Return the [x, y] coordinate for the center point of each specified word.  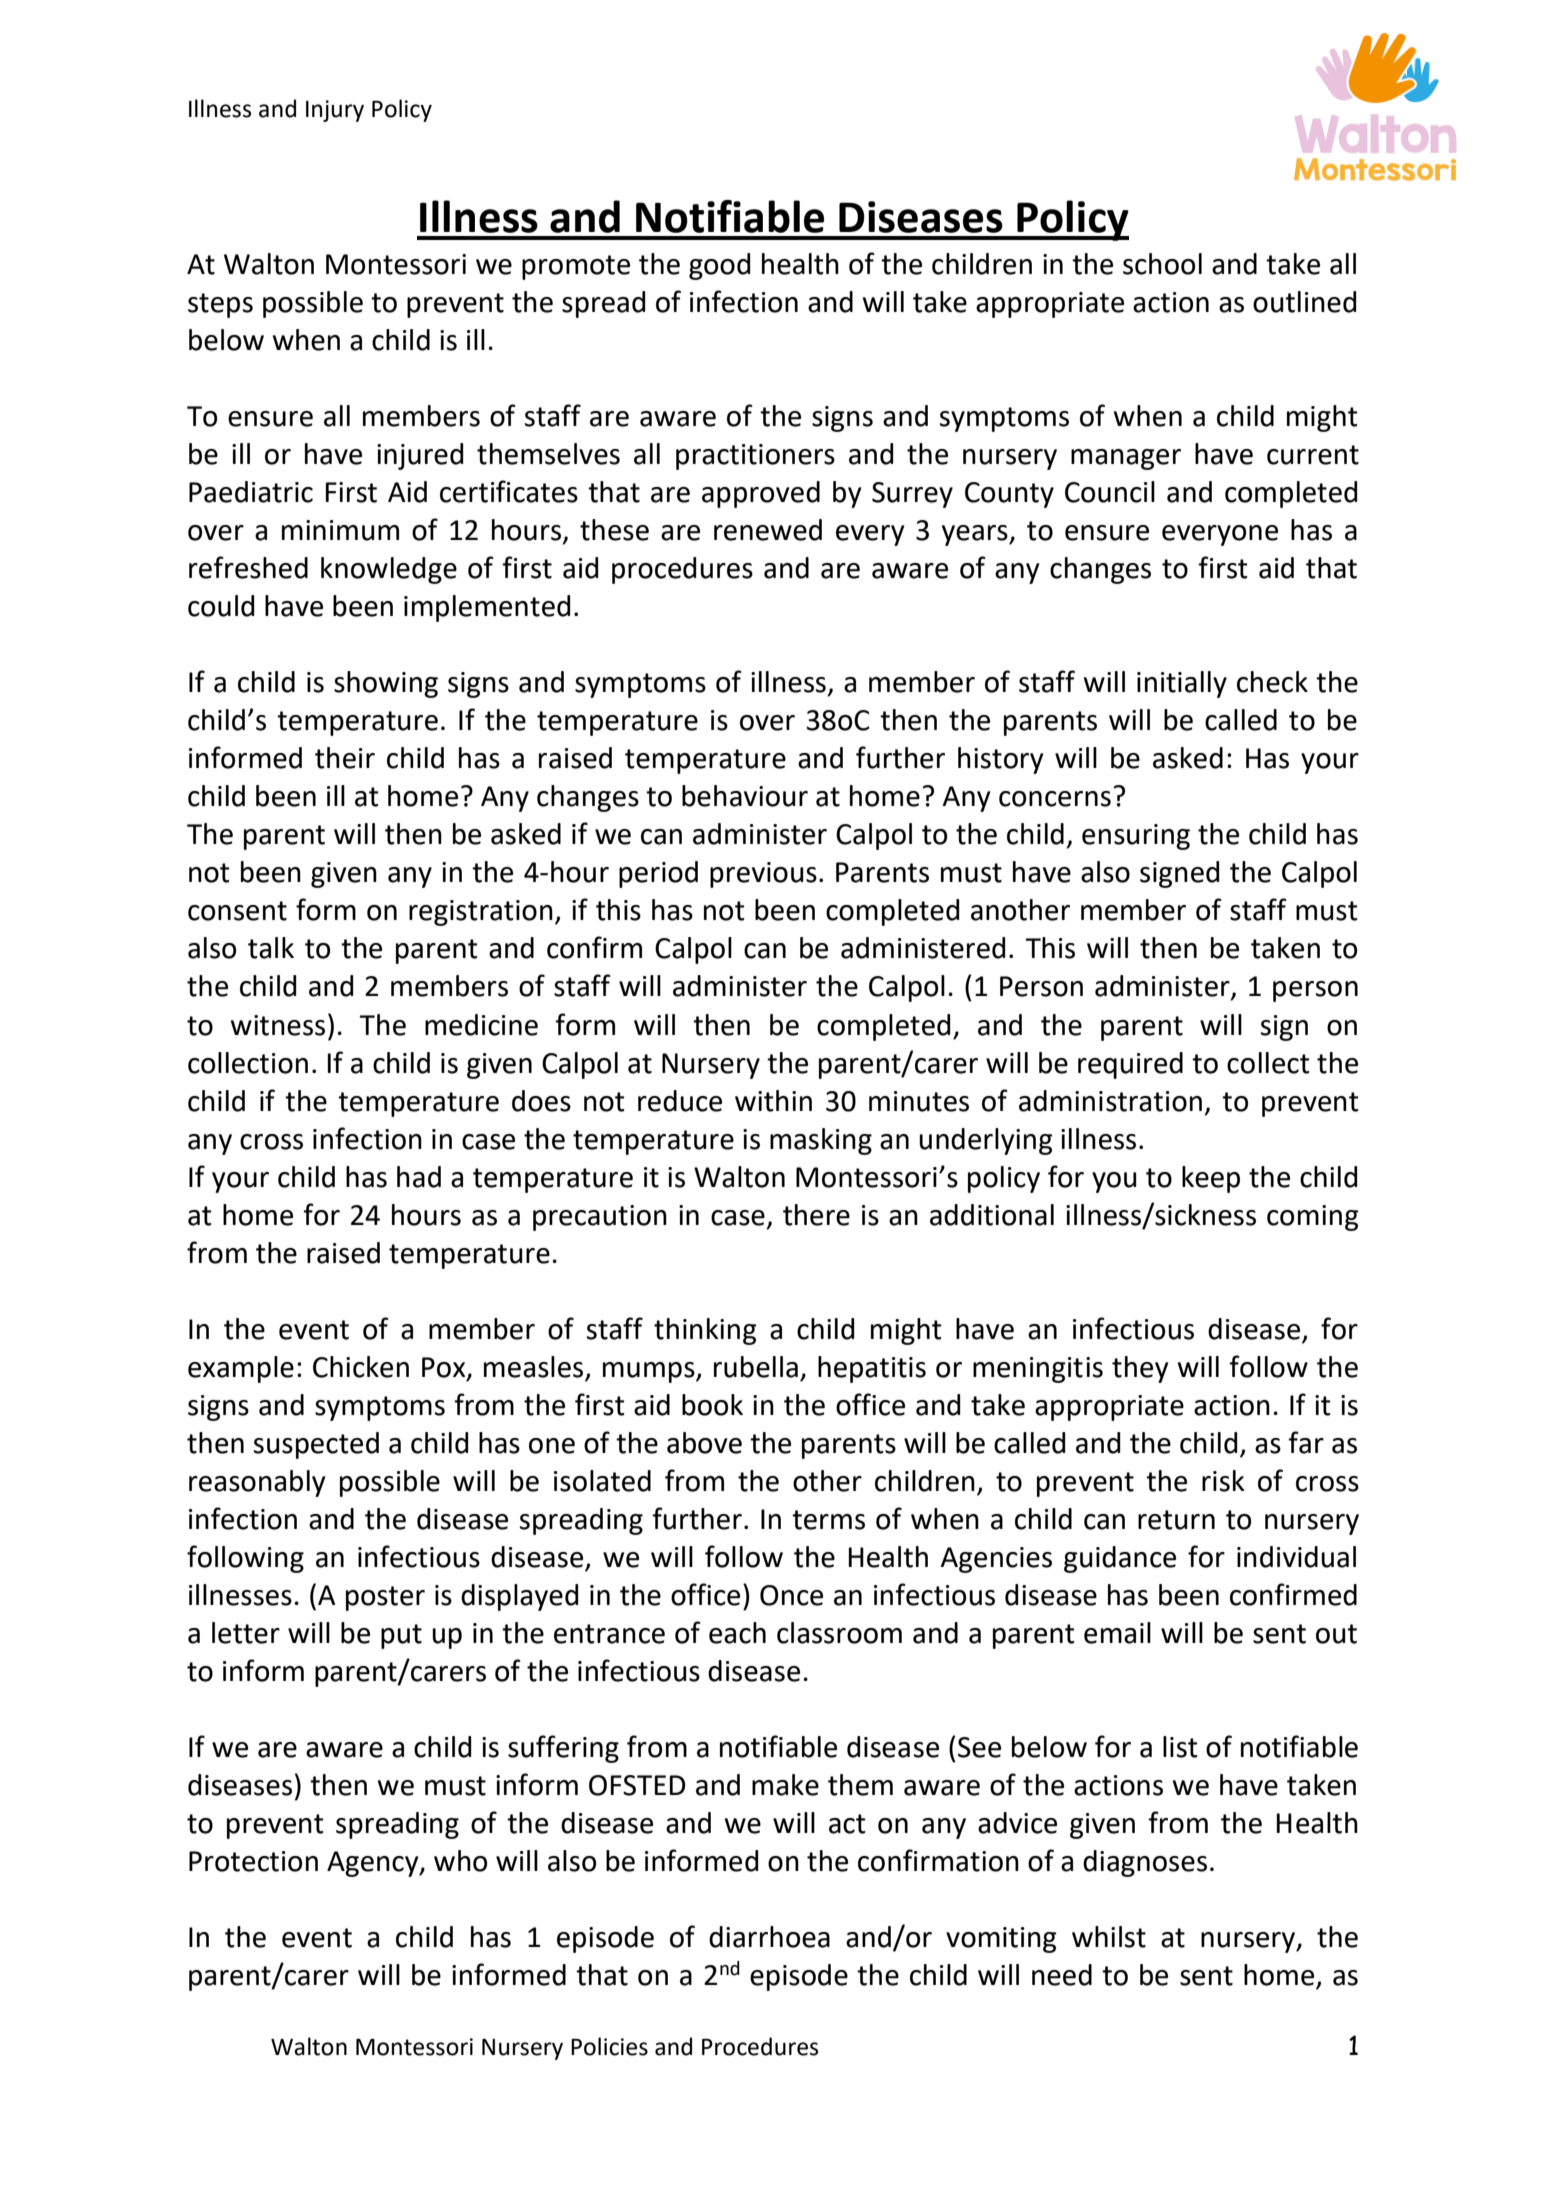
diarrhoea [769, 1937]
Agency [374, 1864]
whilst [1109, 1937]
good [719, 266]
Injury [335, 111]
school [1162, 264]
